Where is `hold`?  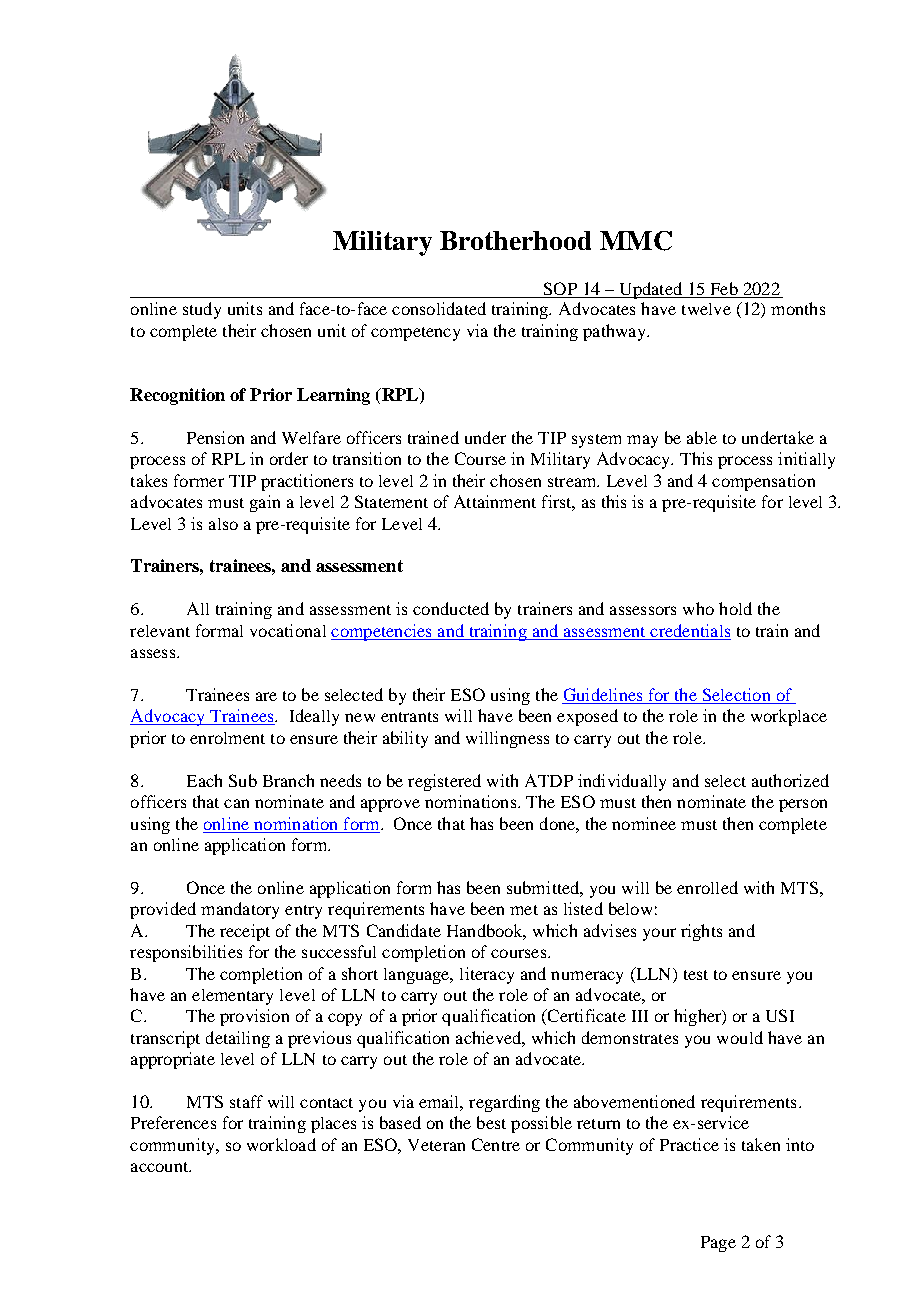
hold is located at coordinates (735, 608).
